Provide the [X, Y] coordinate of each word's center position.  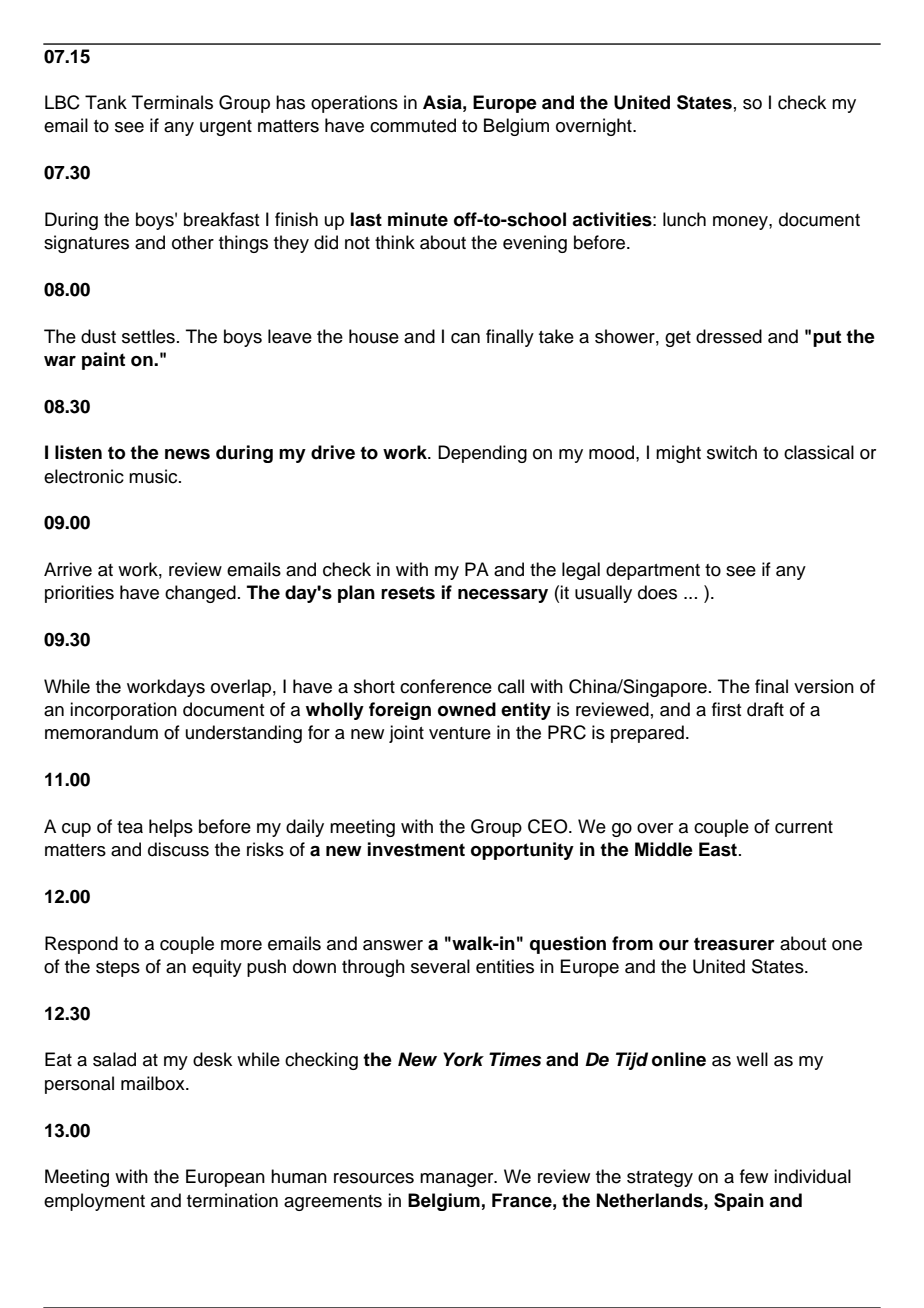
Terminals [172, 102]
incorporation [123, 711]
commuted [413, 125]
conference [446, 686]
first [726, 709]
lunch [684, 219]
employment [94, 1202]
